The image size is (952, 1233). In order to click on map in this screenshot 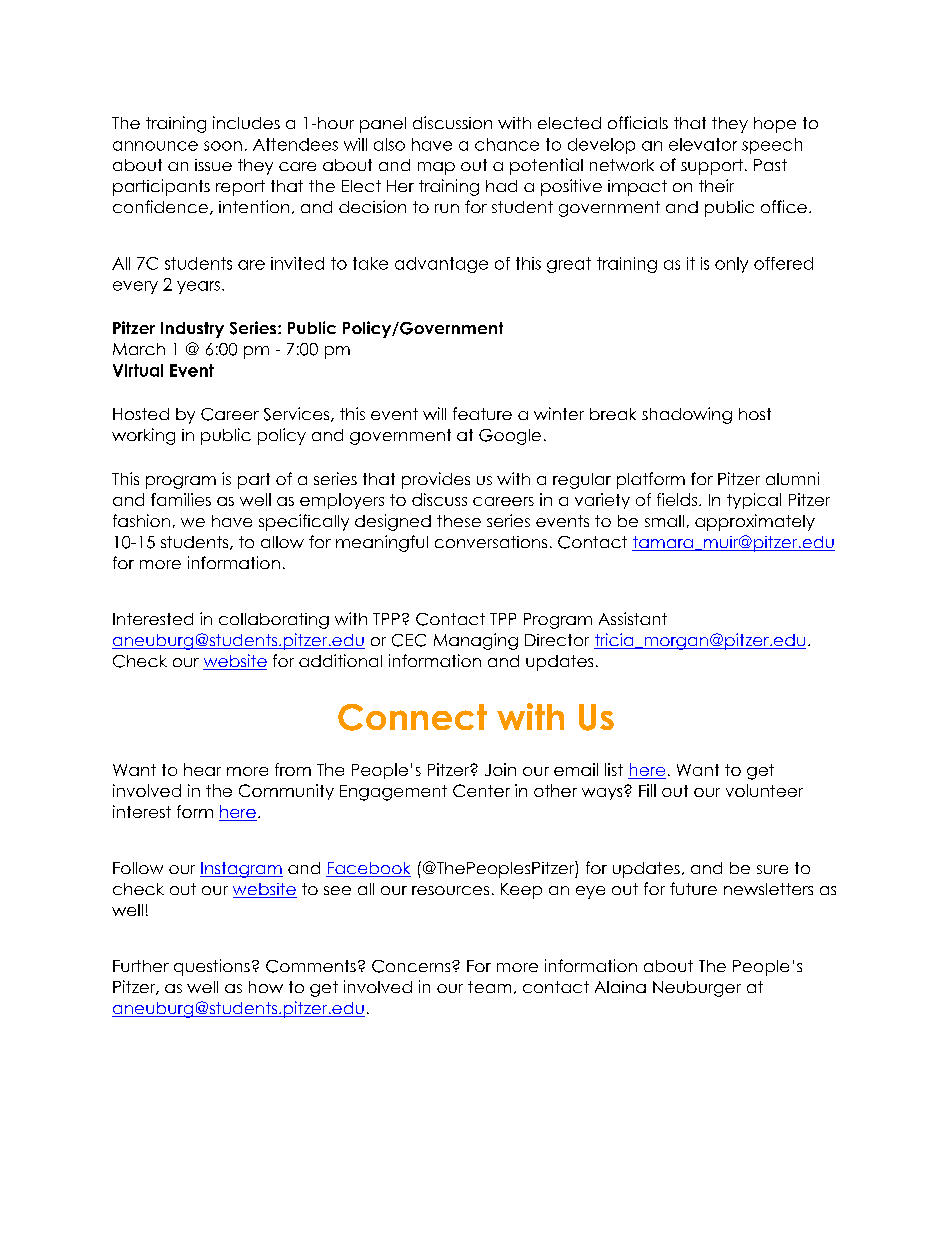, I will do `click(436, 168)`.
